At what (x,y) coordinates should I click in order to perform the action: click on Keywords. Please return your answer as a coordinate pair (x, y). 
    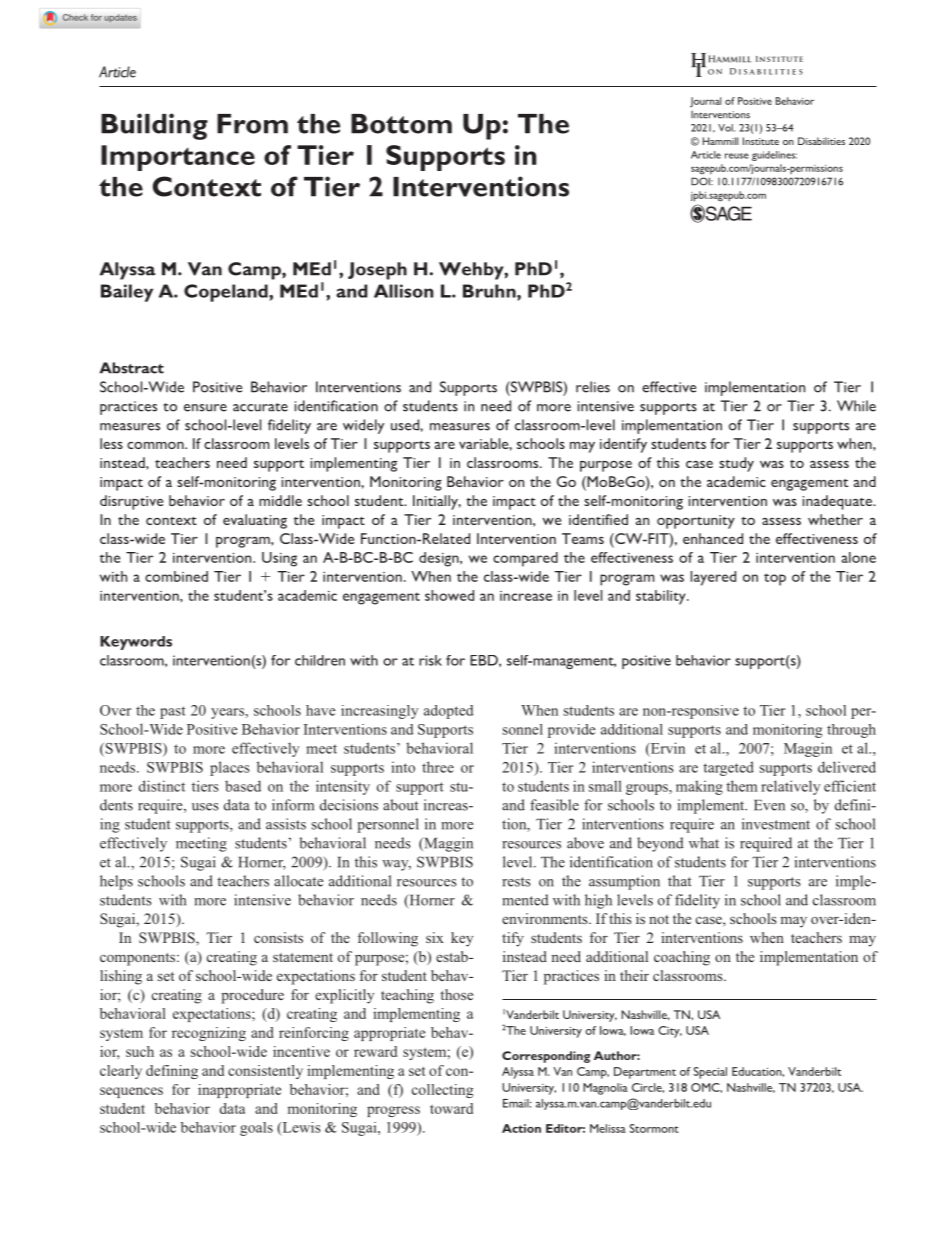
    Looking at the image, I should click on (136, 643).
